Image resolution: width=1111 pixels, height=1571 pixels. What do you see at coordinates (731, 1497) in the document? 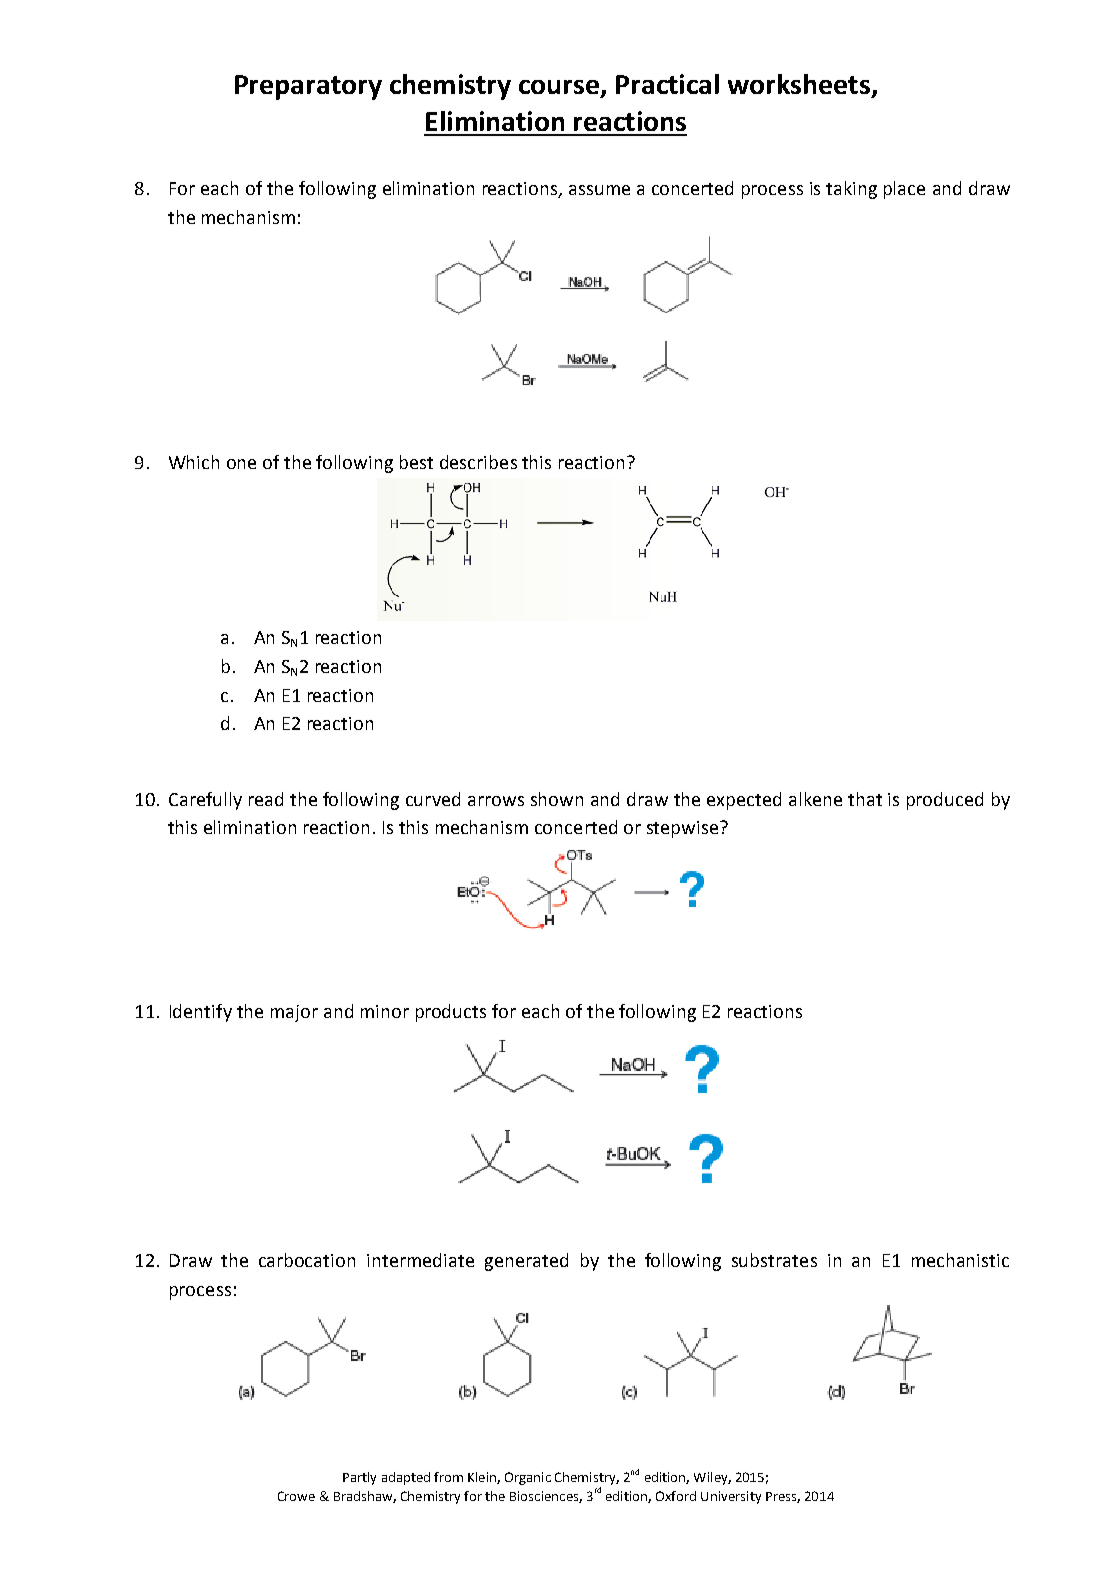
I see `University` at bounding box center [731, 1497].
